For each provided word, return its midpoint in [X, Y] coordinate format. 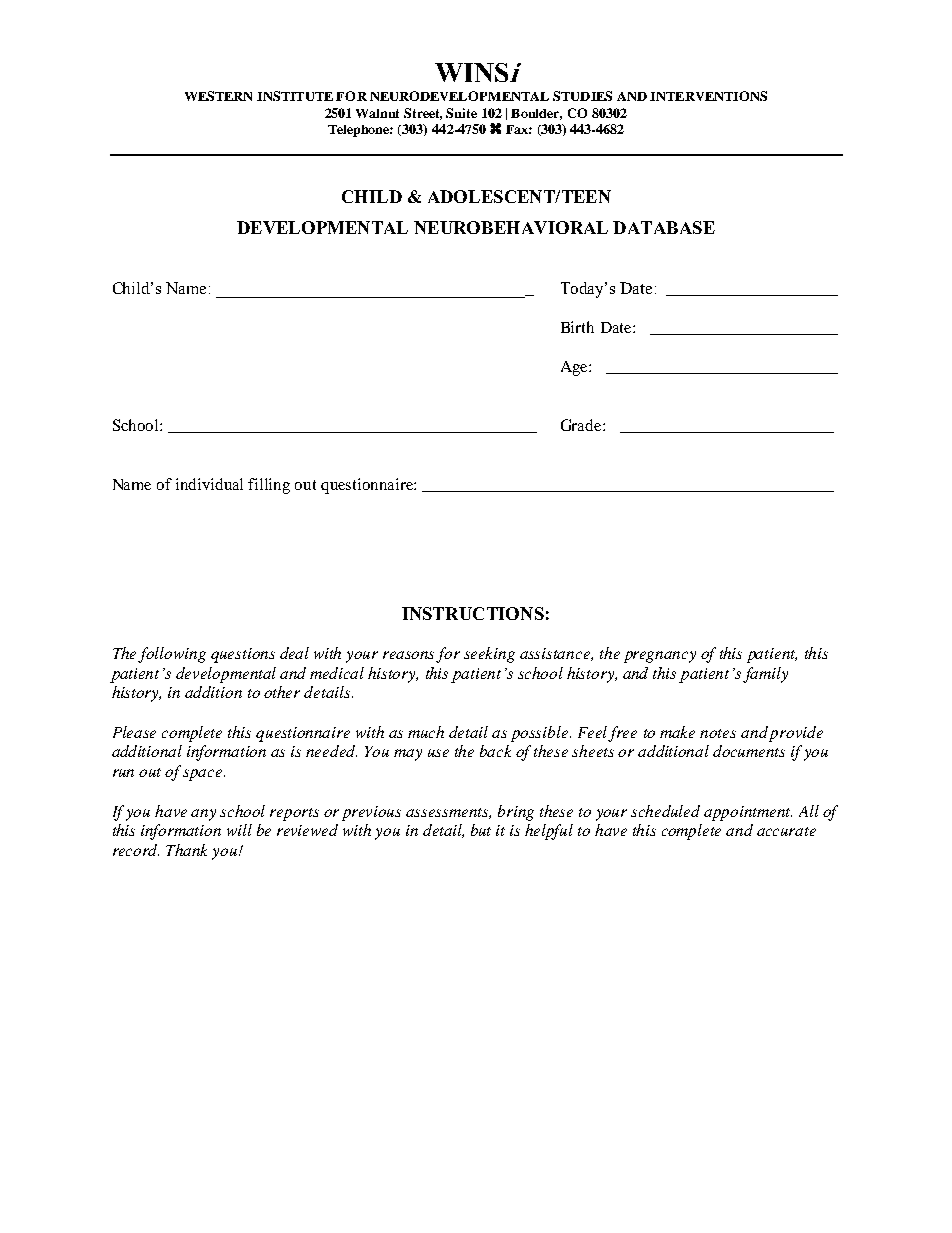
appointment [748, 813]
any [203, 815]
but [481, 830]
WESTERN [218, 96]
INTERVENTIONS [708, 96]
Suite [461, 113]
